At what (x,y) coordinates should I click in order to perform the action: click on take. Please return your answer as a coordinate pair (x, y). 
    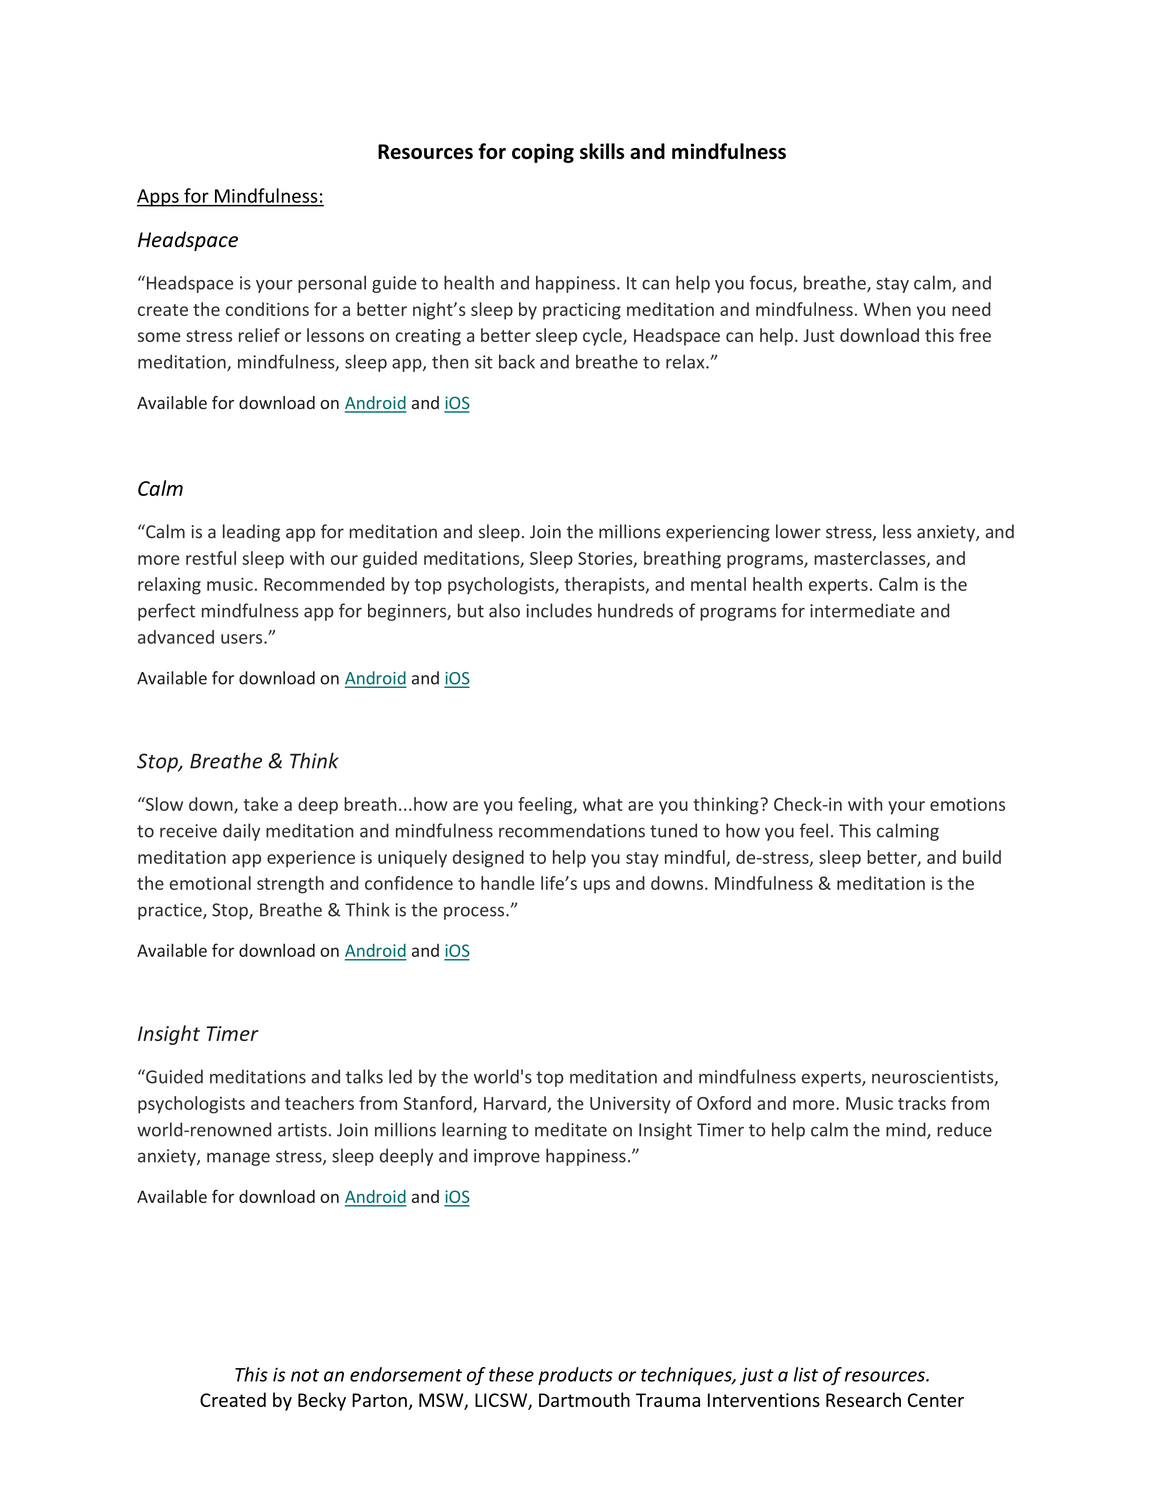
    Looking at the image, I should click on (261, 804).
